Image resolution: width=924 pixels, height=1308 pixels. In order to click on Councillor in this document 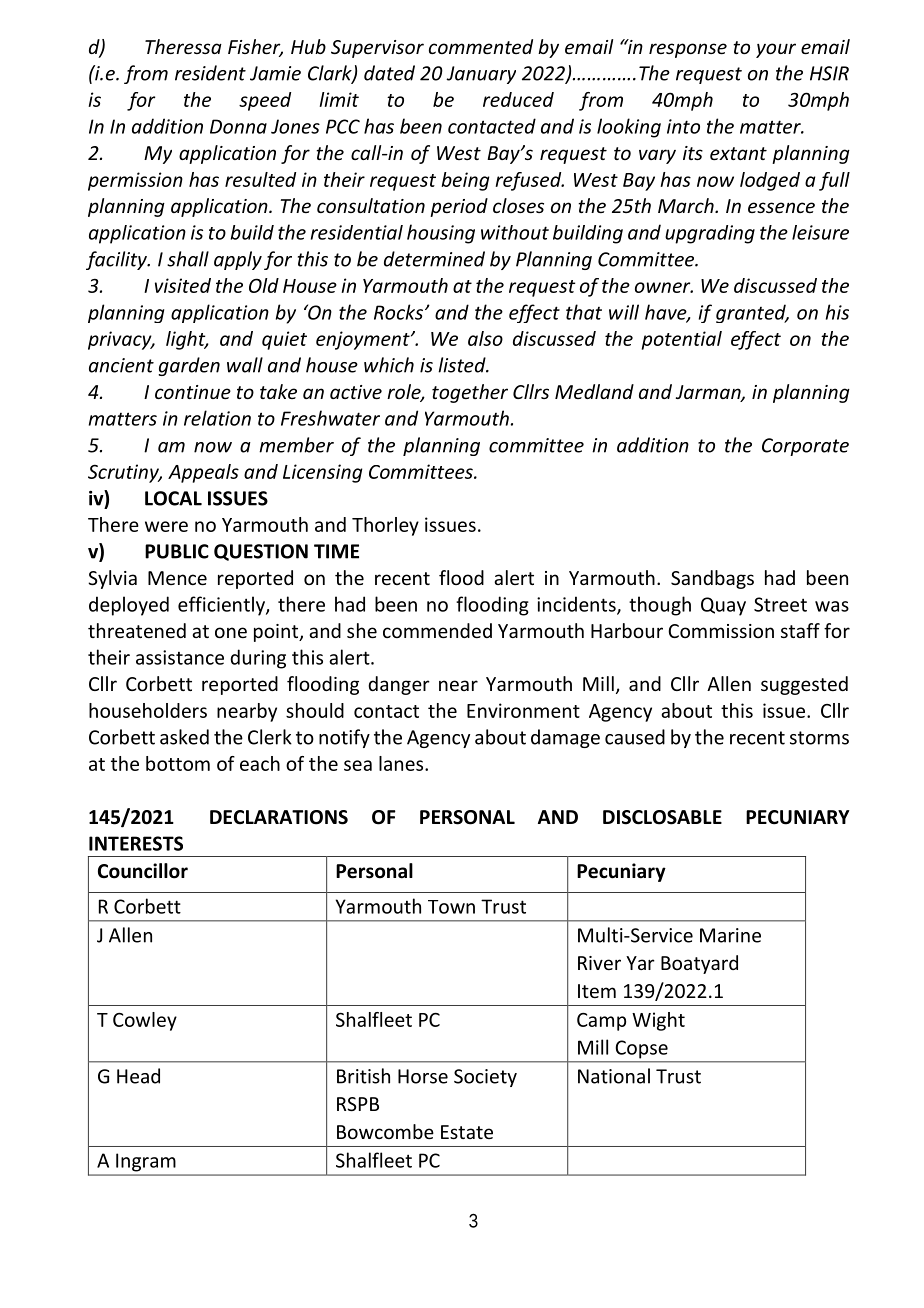, I will do `click(143, 871)`.
